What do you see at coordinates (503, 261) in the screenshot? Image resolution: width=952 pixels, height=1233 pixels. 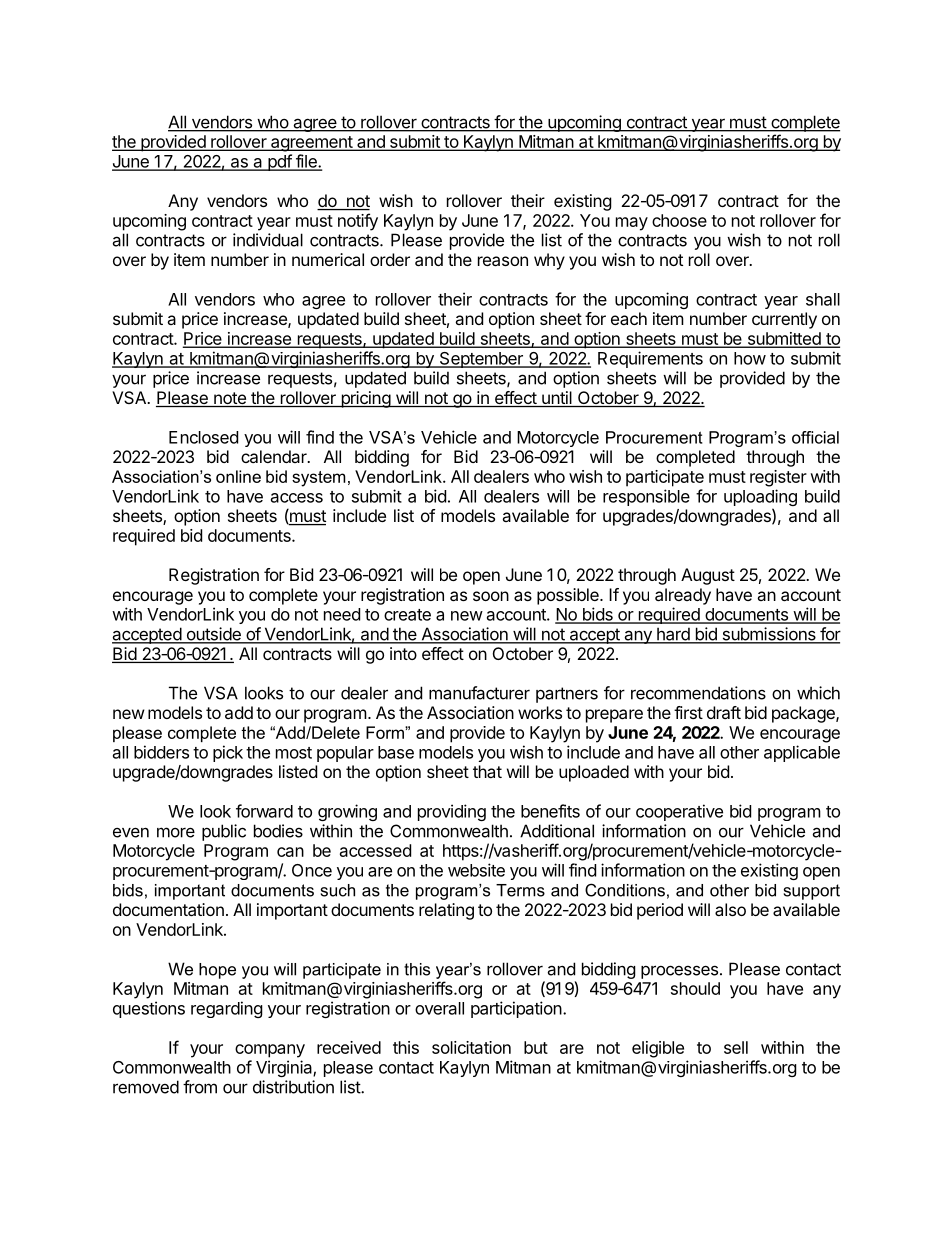 I see `reason` at bounding box center [503, 261].
